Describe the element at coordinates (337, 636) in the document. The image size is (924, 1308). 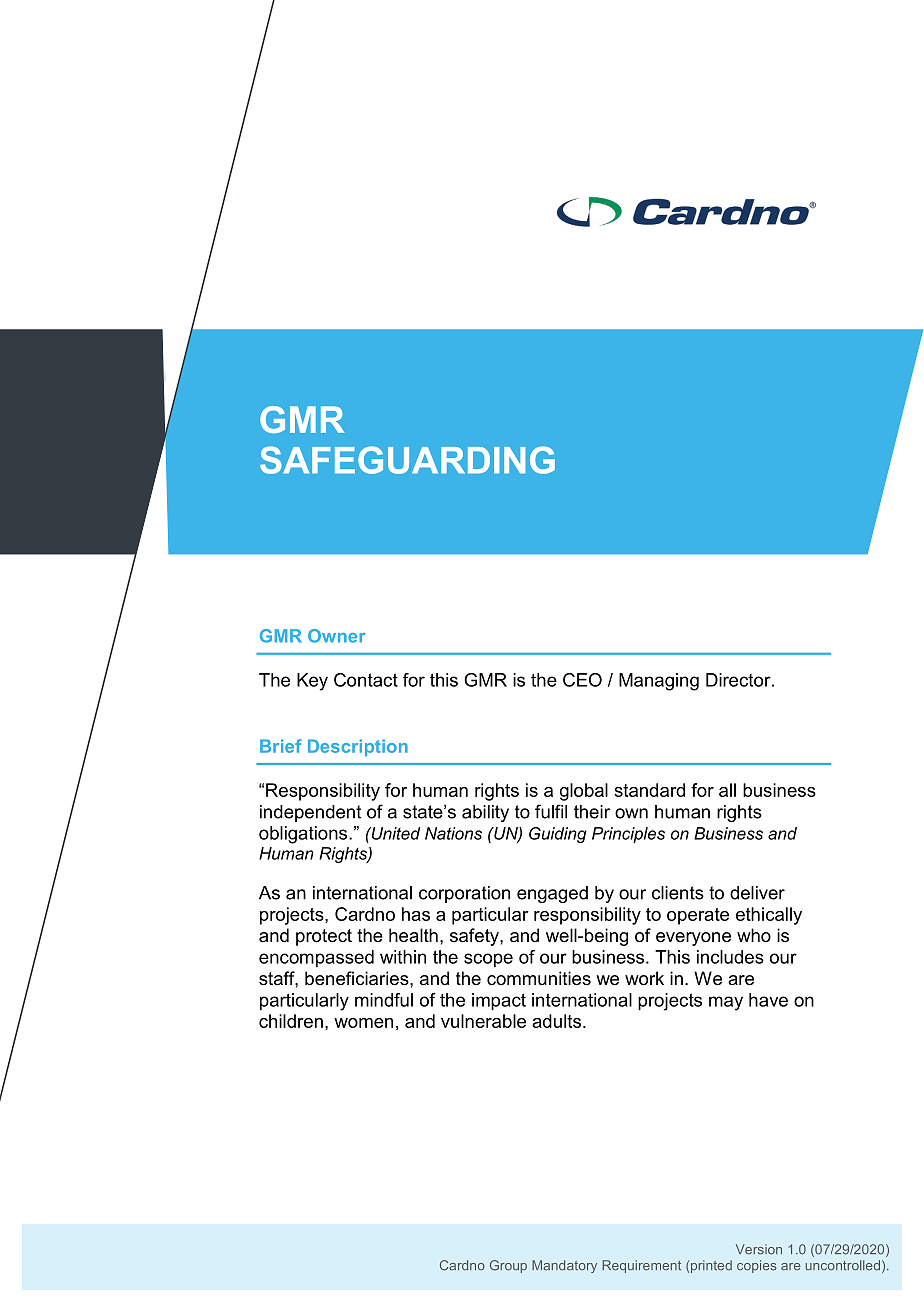
I see `Owner` at that location.
